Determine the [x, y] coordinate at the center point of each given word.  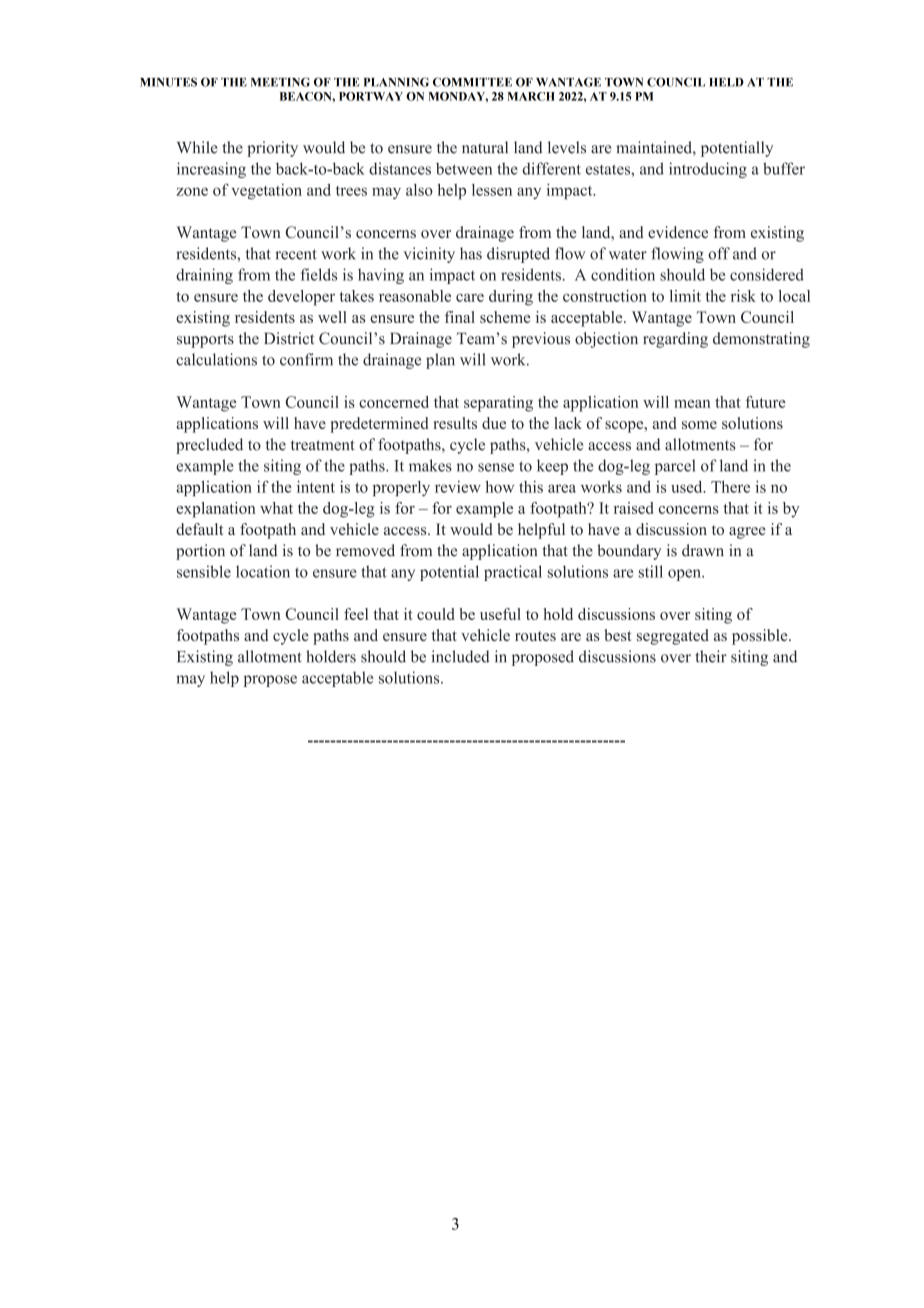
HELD [726, 82]
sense [496, 467]
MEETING [280, 82]
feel [356, 614]
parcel [675, 467]
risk [743, 296]
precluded [209, 446]
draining [204, 276]
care [470, 298]
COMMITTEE [472, 82]
